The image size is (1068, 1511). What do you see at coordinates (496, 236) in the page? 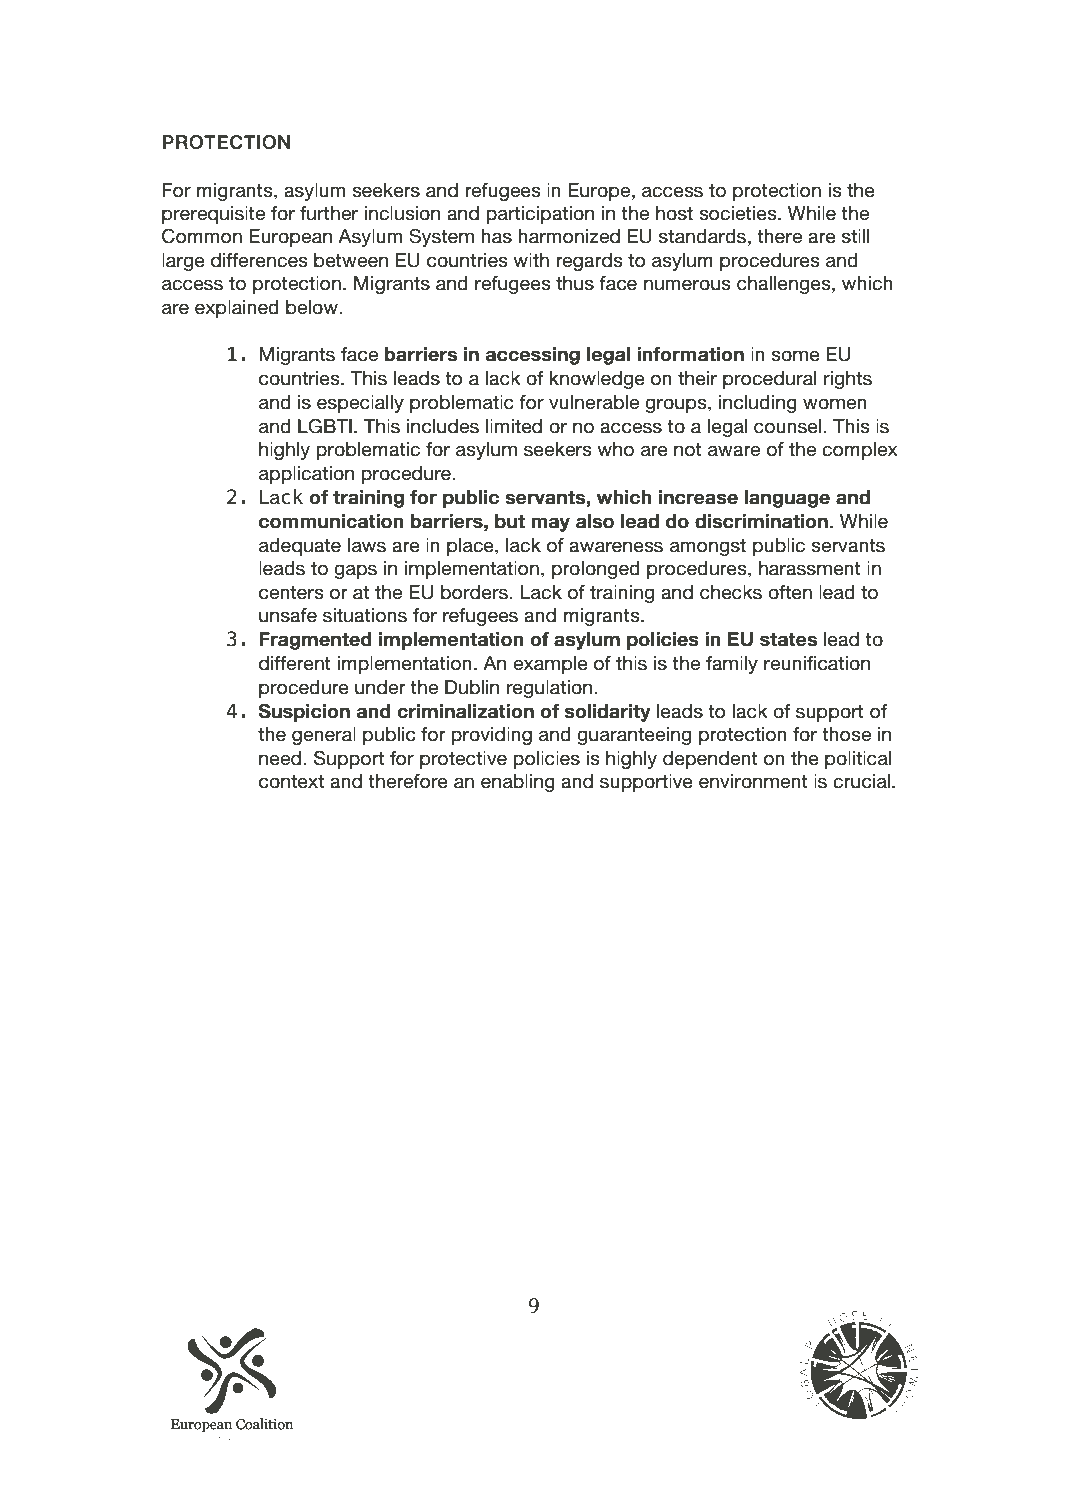
I see `has` at bounding box center [496, 236].
